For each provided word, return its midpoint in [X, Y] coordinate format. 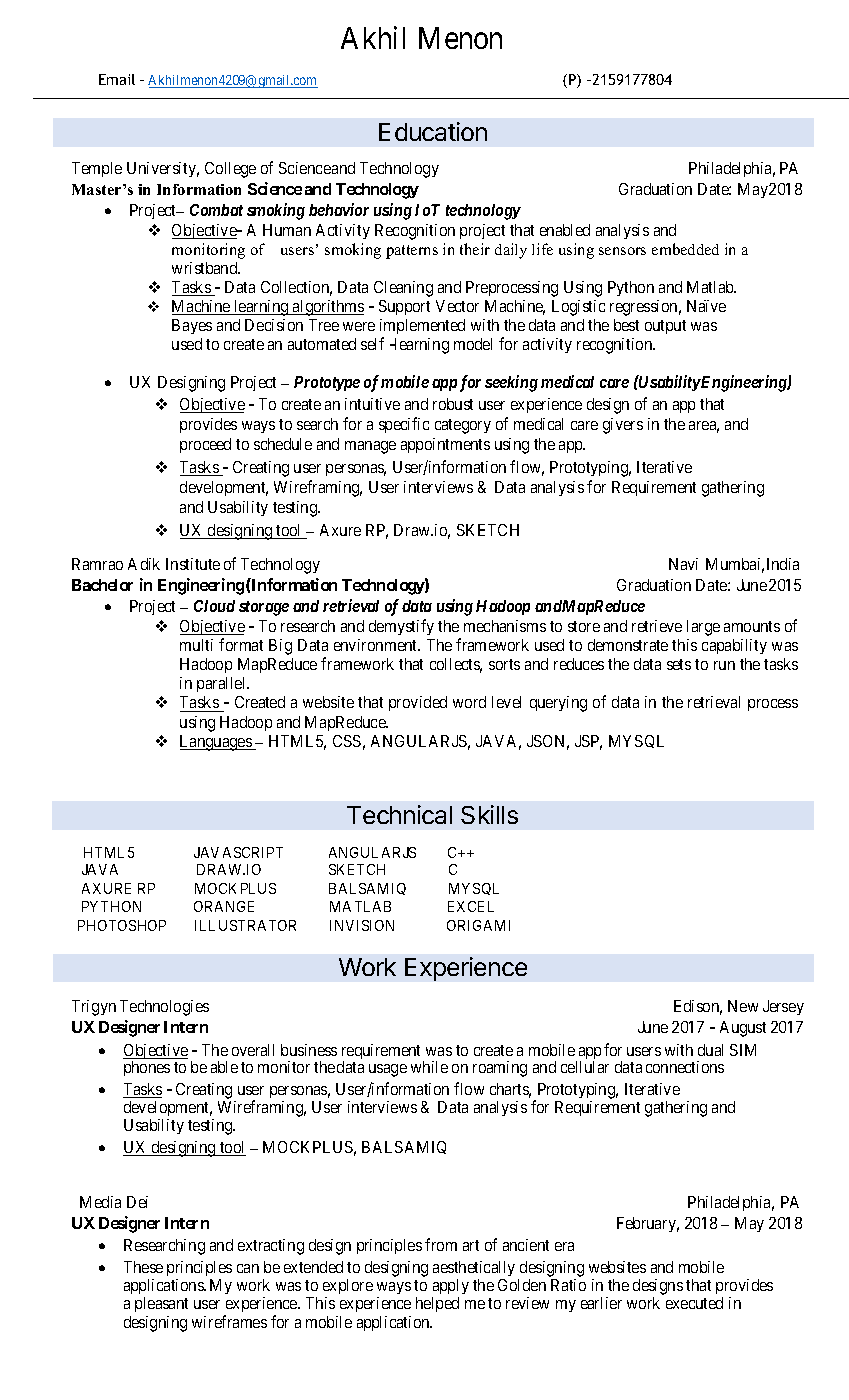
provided [418, 703]
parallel [223, 684]
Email [117, 79]
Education [433, 131]
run [724, 665]
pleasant [161, 1304]
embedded [685, 249]
